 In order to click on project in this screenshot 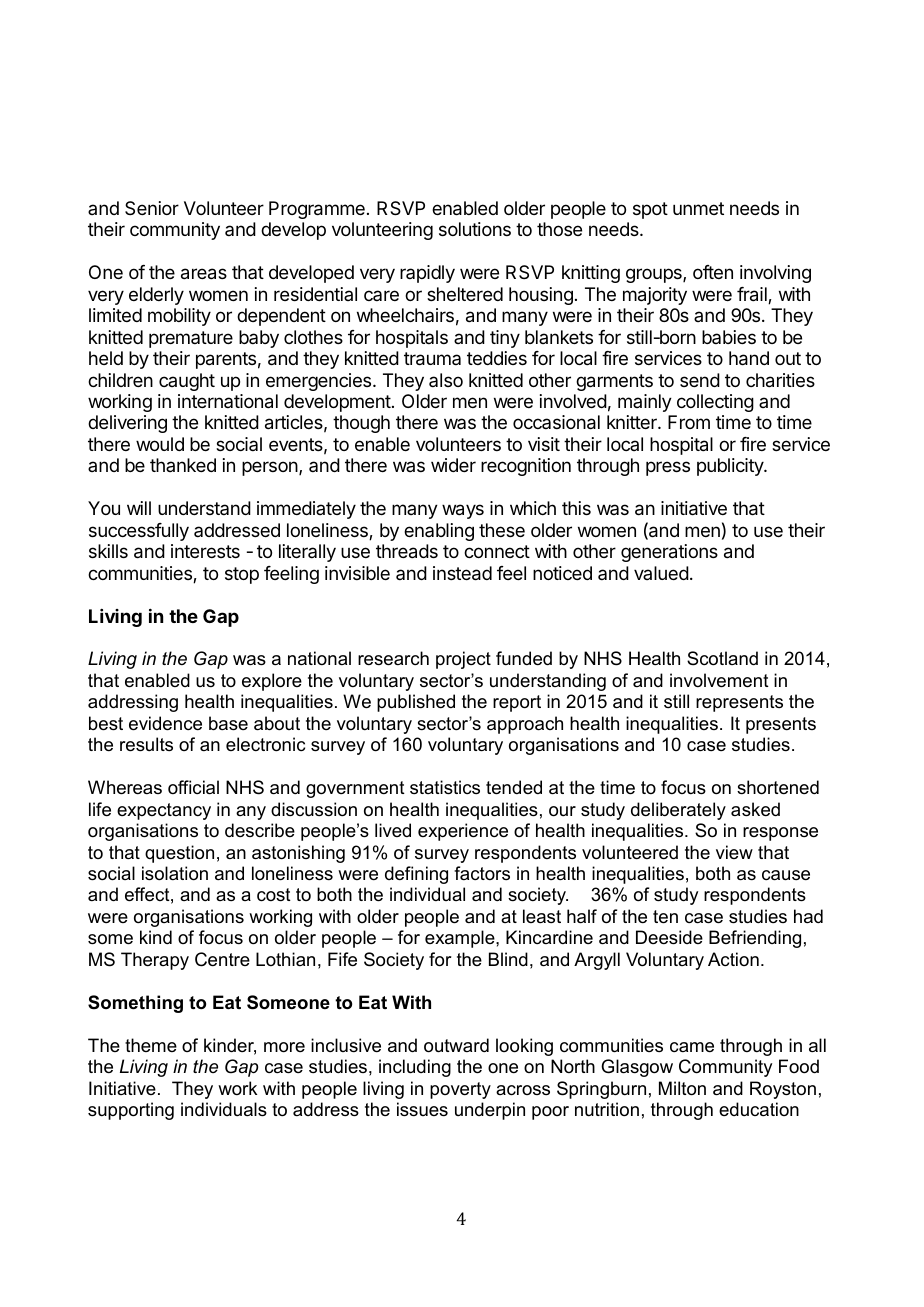, I will do `click(463, 660)`.
